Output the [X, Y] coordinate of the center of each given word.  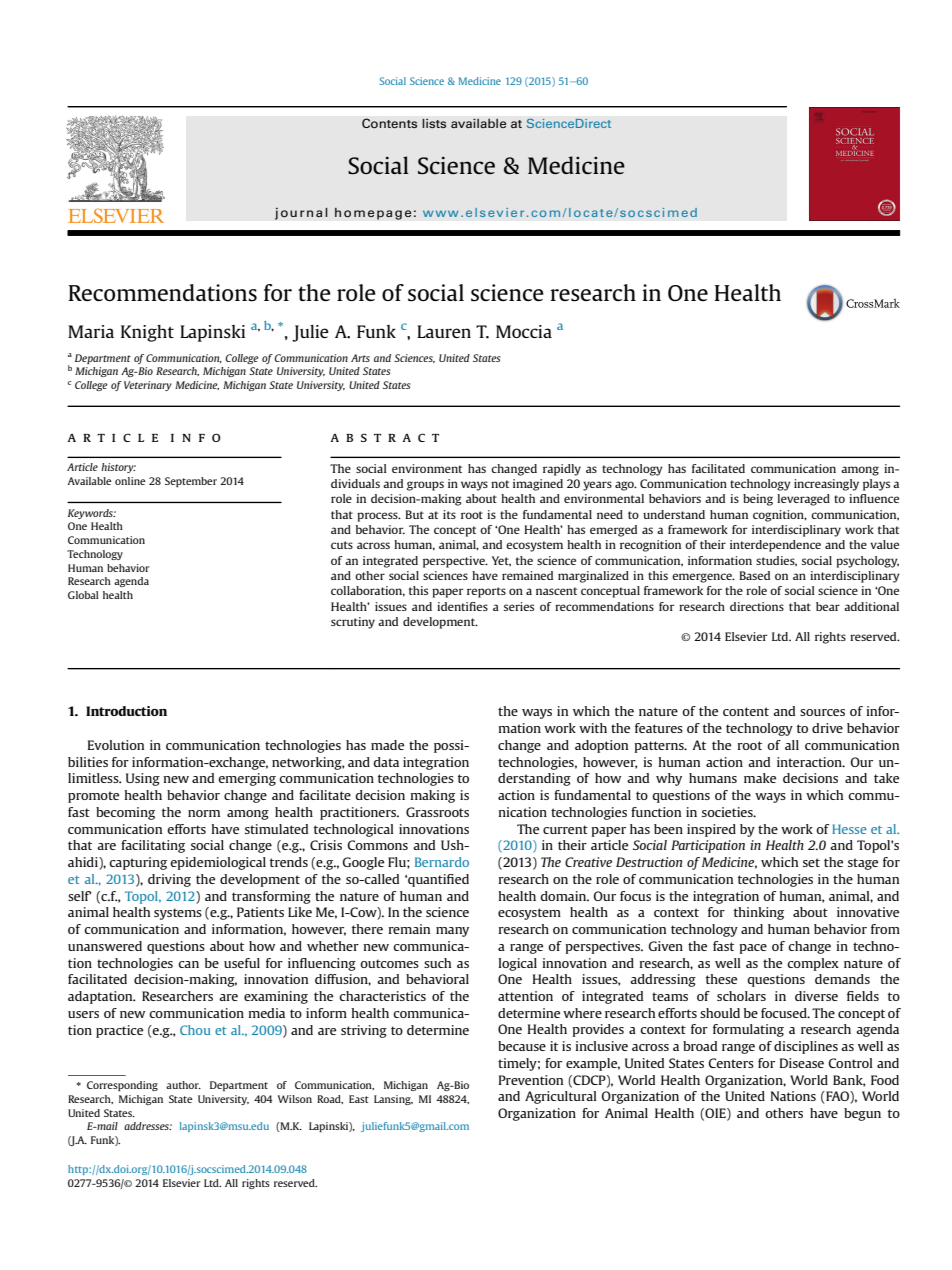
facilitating [153, 846]
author [183, 1085]
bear [828, 606]
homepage [373, 213]
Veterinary [148, 386]
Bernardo [442, 862]
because [522, 1046]
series [519, 606]
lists [434, 123]
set [811, 862]
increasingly [826, 485]
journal [301, 213]
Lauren [444, 331]
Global [83, 595]
